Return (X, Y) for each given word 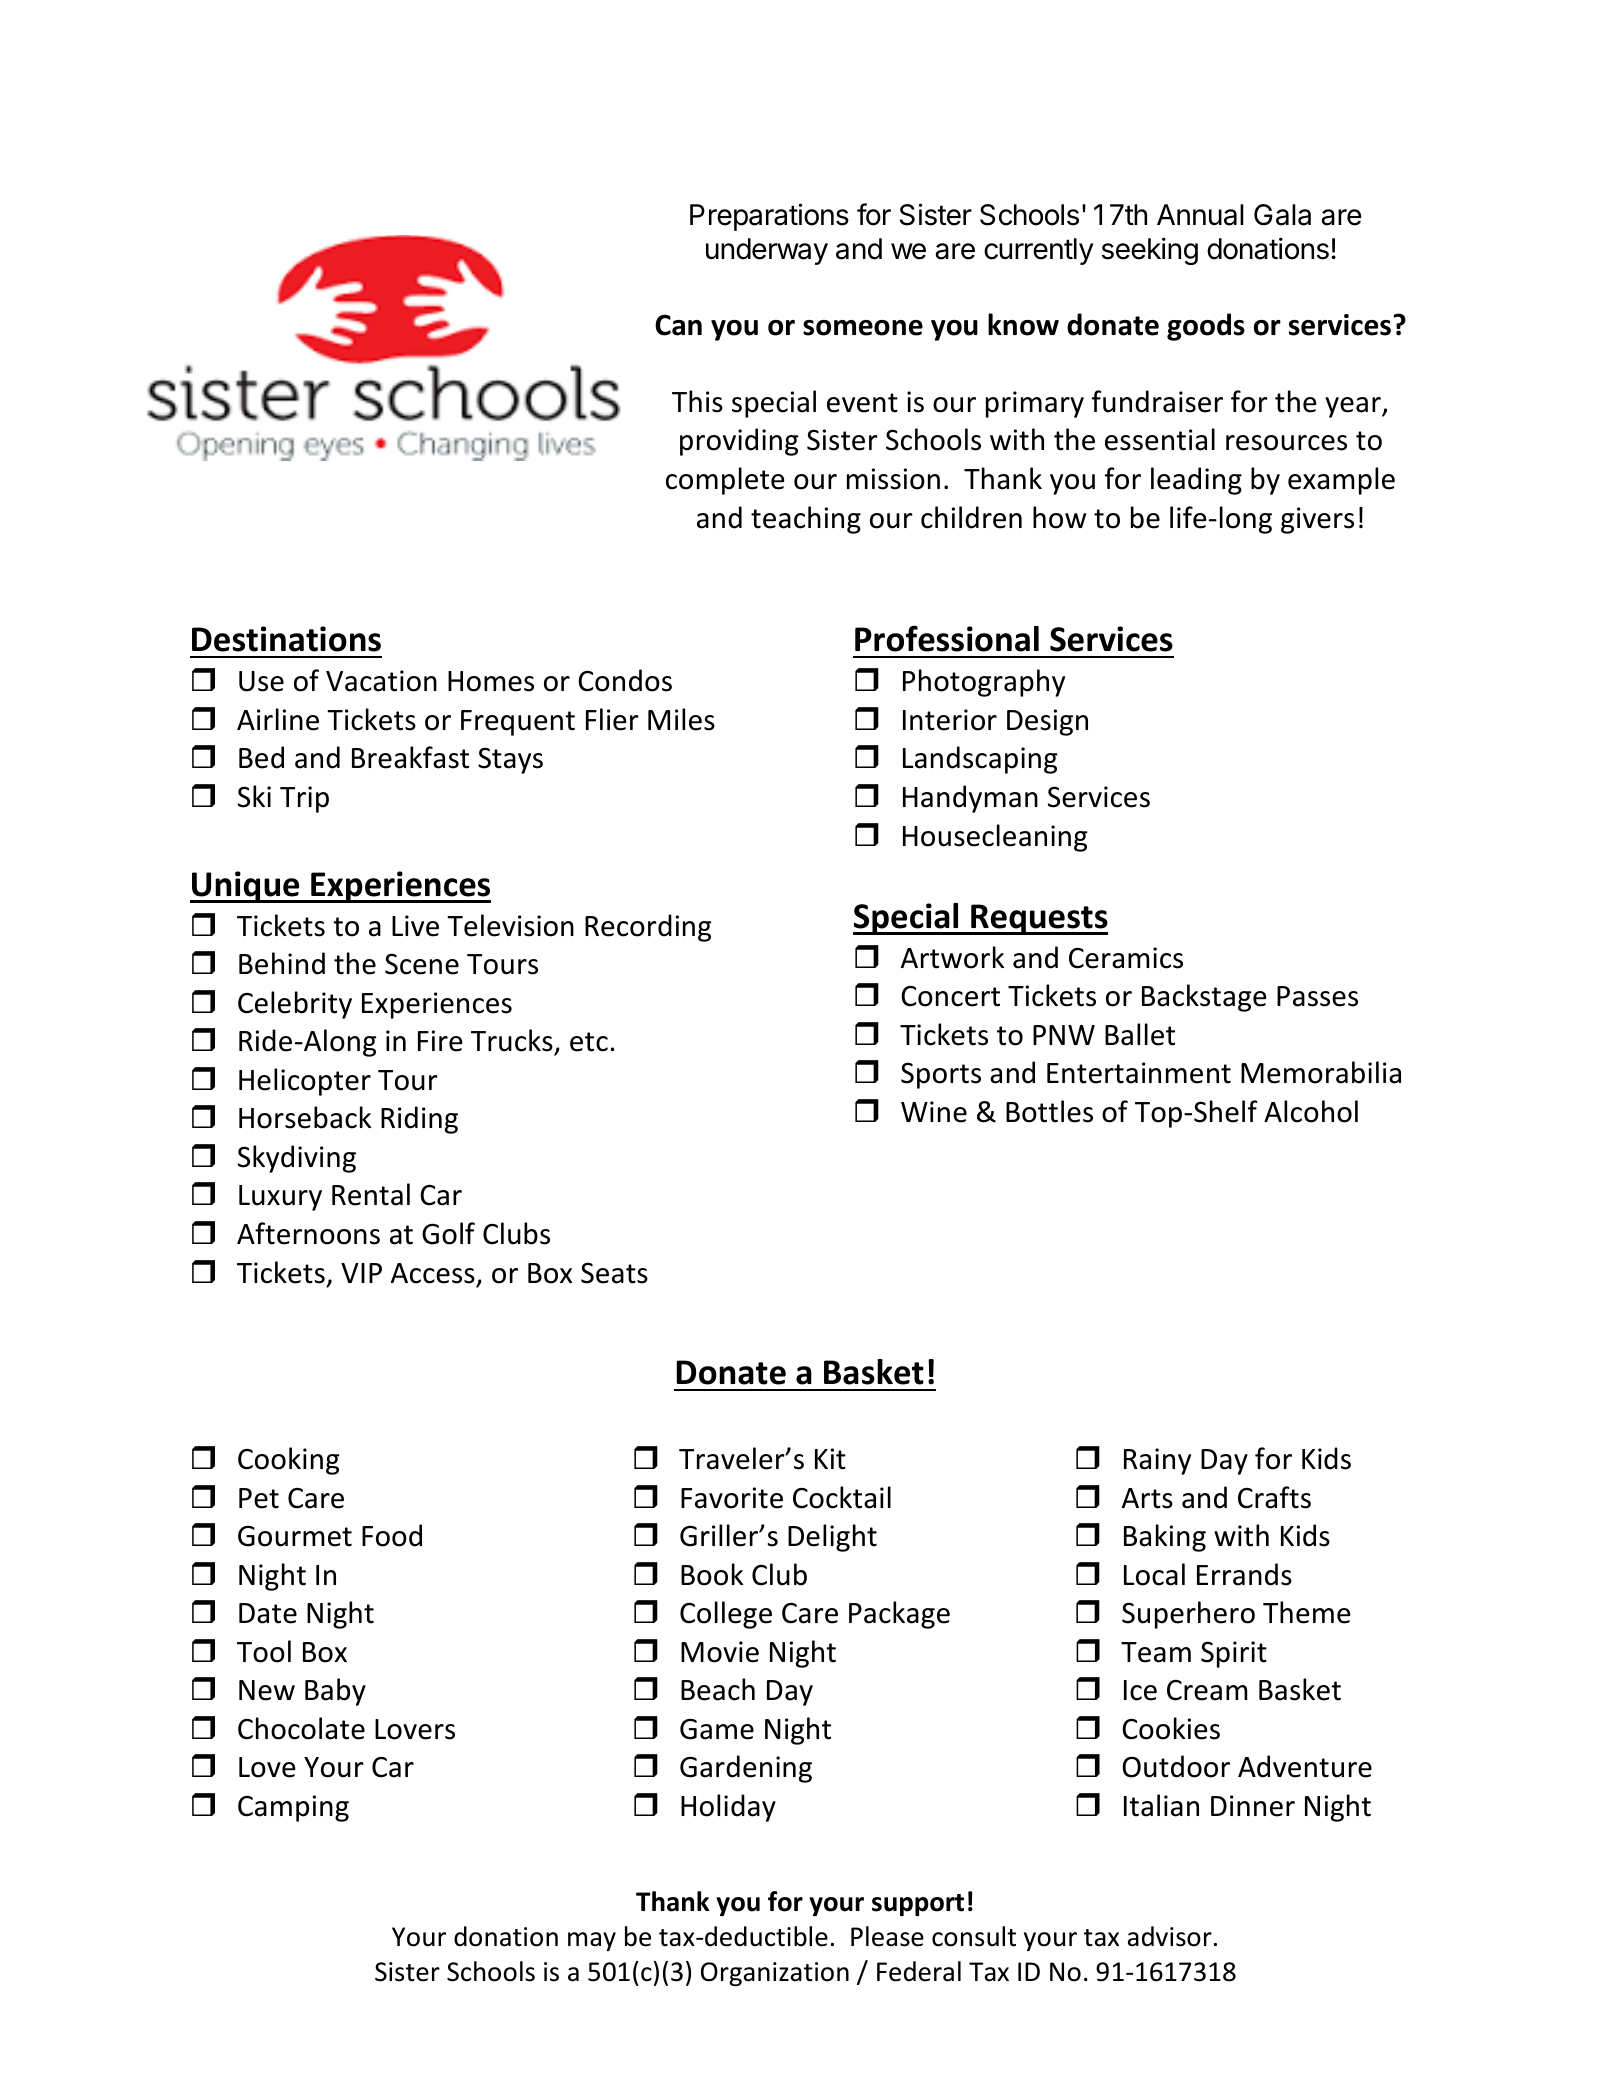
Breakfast (410, 757)
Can (678, 325)
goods (1206, 327)
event (862, 403)
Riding (419, 1120)
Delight (832, 1538)
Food (392, 1535)
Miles (681, 719)
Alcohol (1311, 1111)
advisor (1170, 1936)
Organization (775, 1974)
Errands (1244, 1574)
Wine (934, 1112)
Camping (293, 1808)
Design (1047, 722)
